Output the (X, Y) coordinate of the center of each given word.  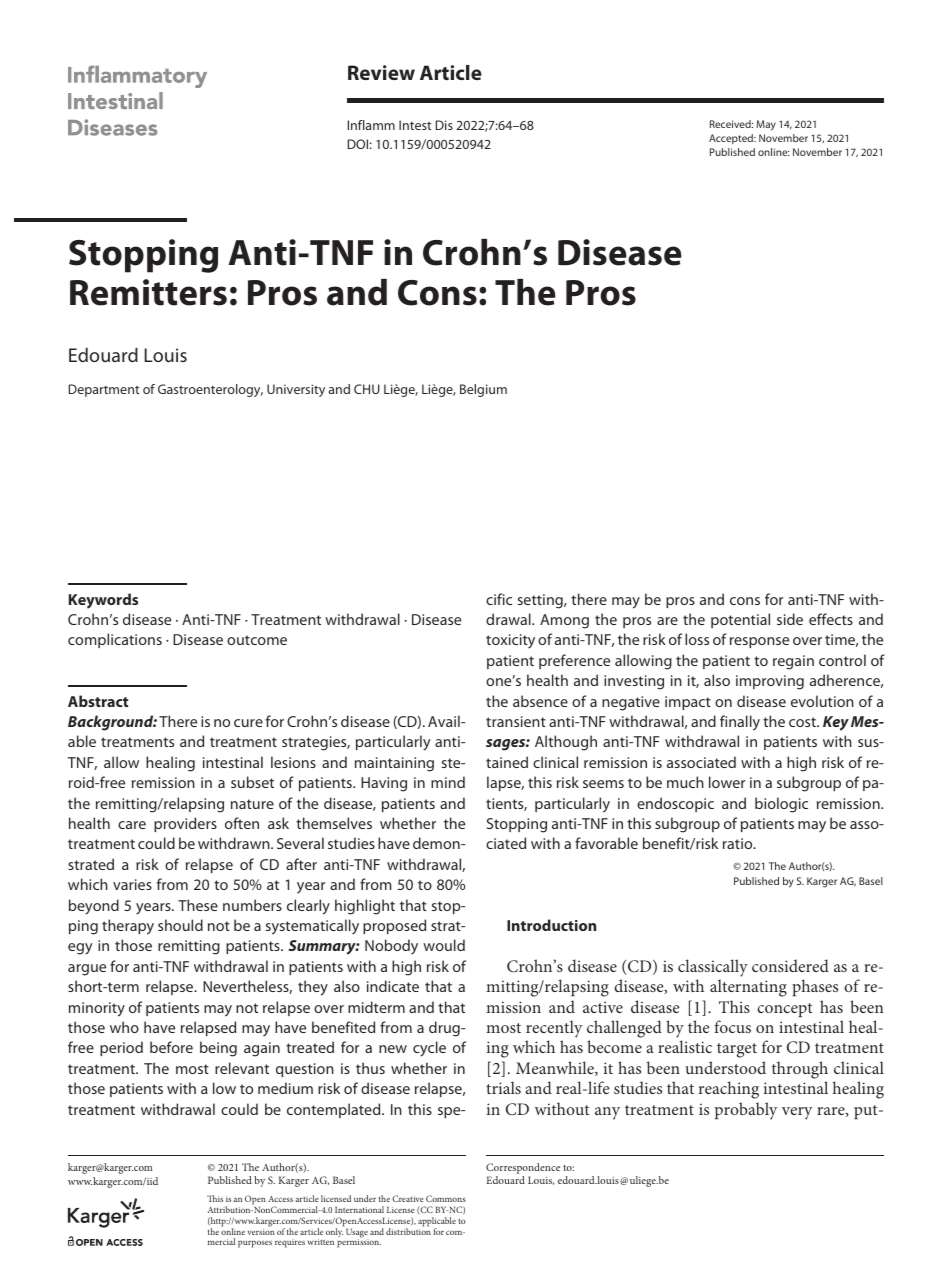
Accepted (732, 139)
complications (115, 640)
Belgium (483, 390)
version (261, 1230)
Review (381, 72)
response (759, 642)
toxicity (510, 641)
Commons (446, 1198)
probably (746, 1111)
